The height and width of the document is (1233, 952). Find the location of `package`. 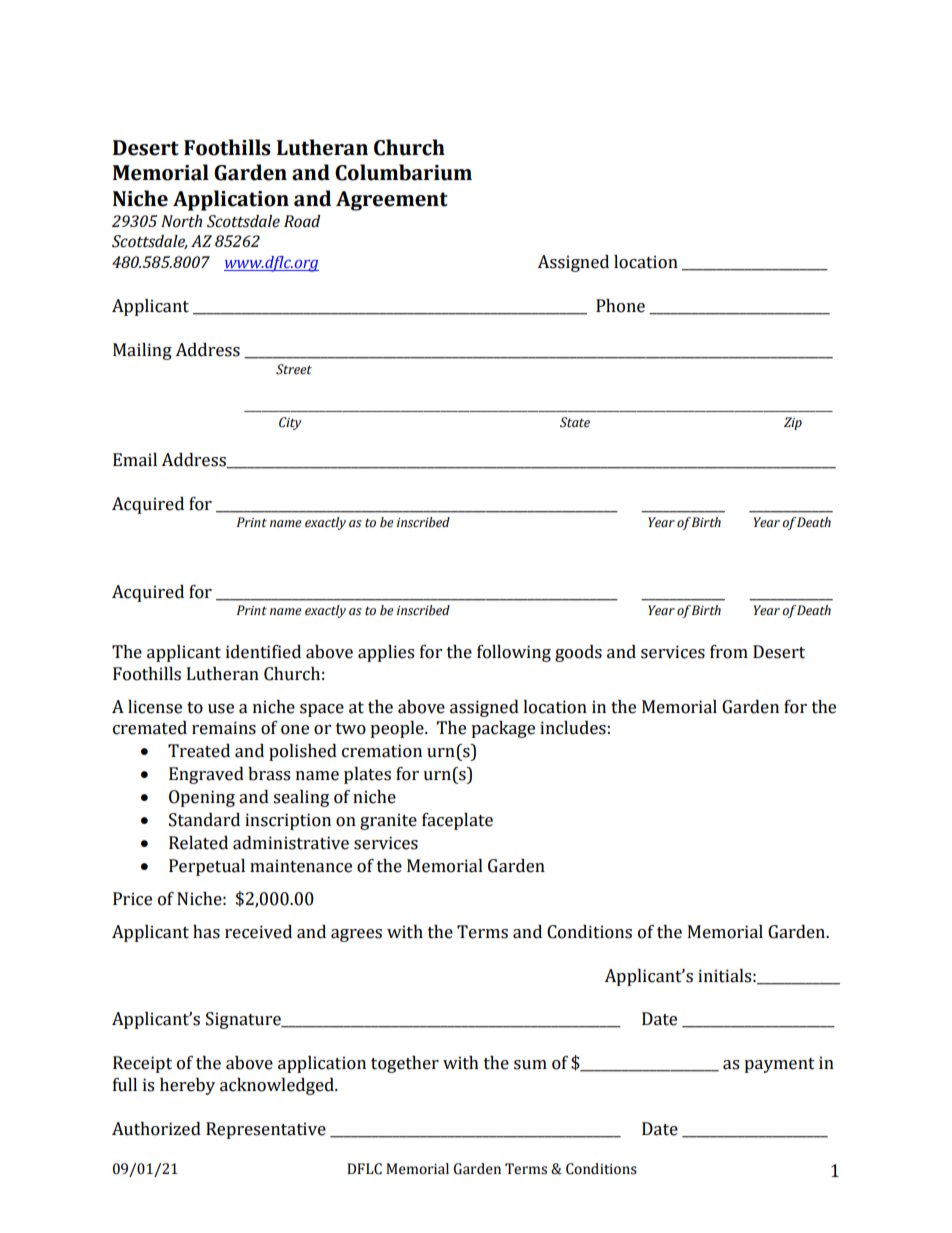

package is located at coordinates (503, 729).
